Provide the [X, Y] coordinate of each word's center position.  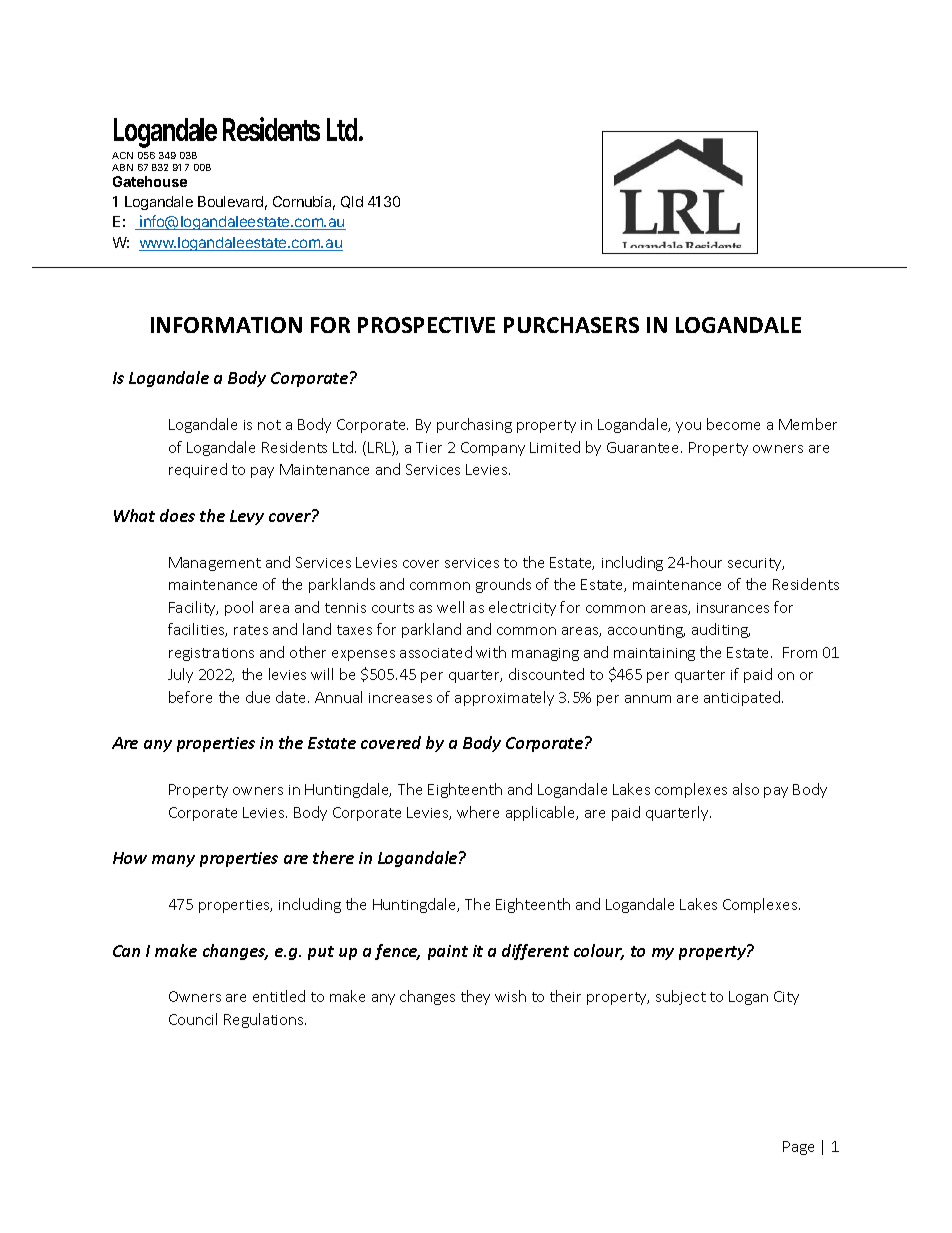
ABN [122, 167]
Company [493, 449]
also [746, 789]
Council [193, 1019]
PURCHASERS [571, 325]
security [756, 564]
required [198, 470]
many [173, 861]
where [478, 812]
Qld [352, 202]
